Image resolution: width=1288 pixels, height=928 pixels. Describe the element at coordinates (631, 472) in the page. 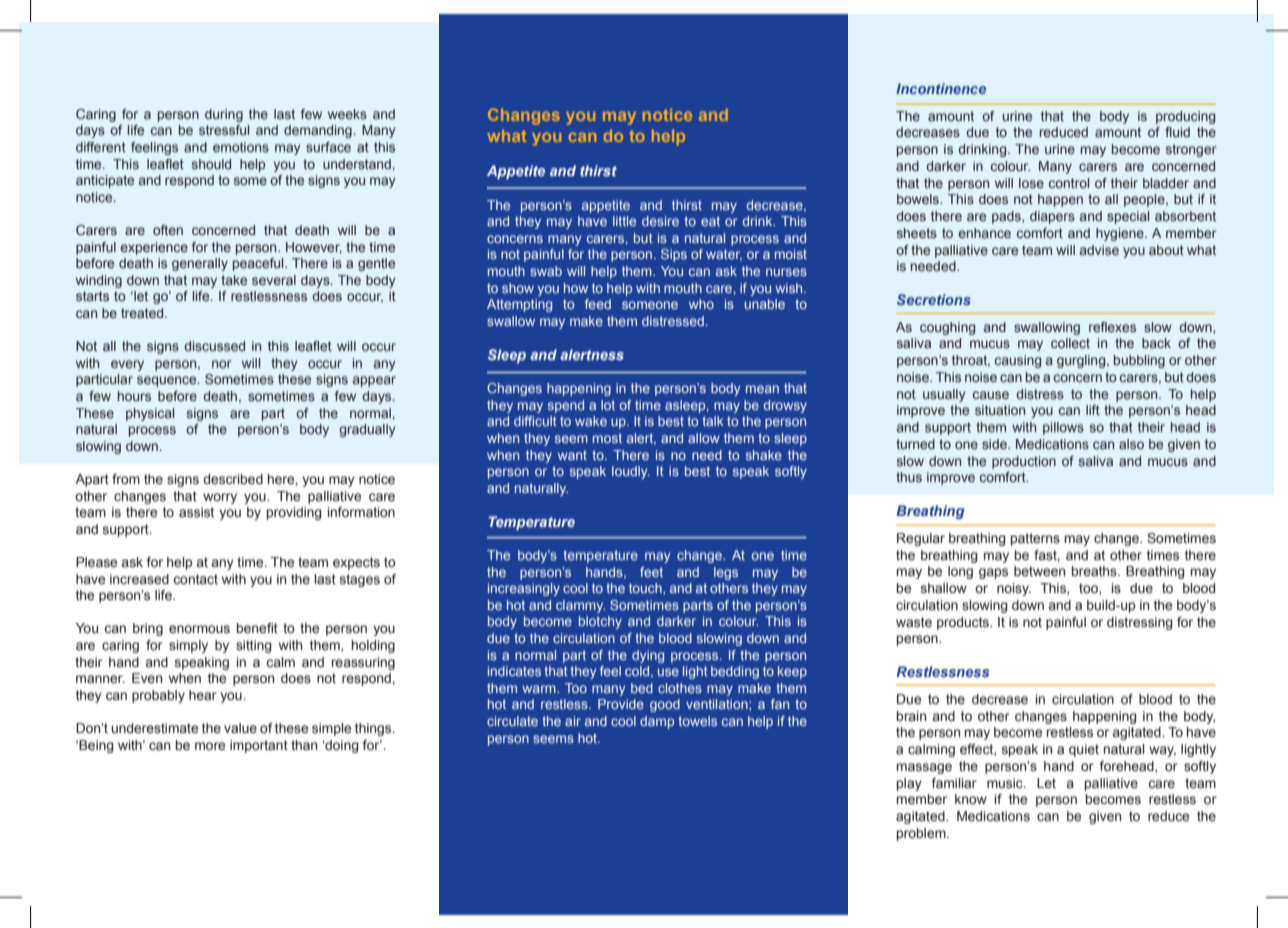

I see `loudly` at that location.
